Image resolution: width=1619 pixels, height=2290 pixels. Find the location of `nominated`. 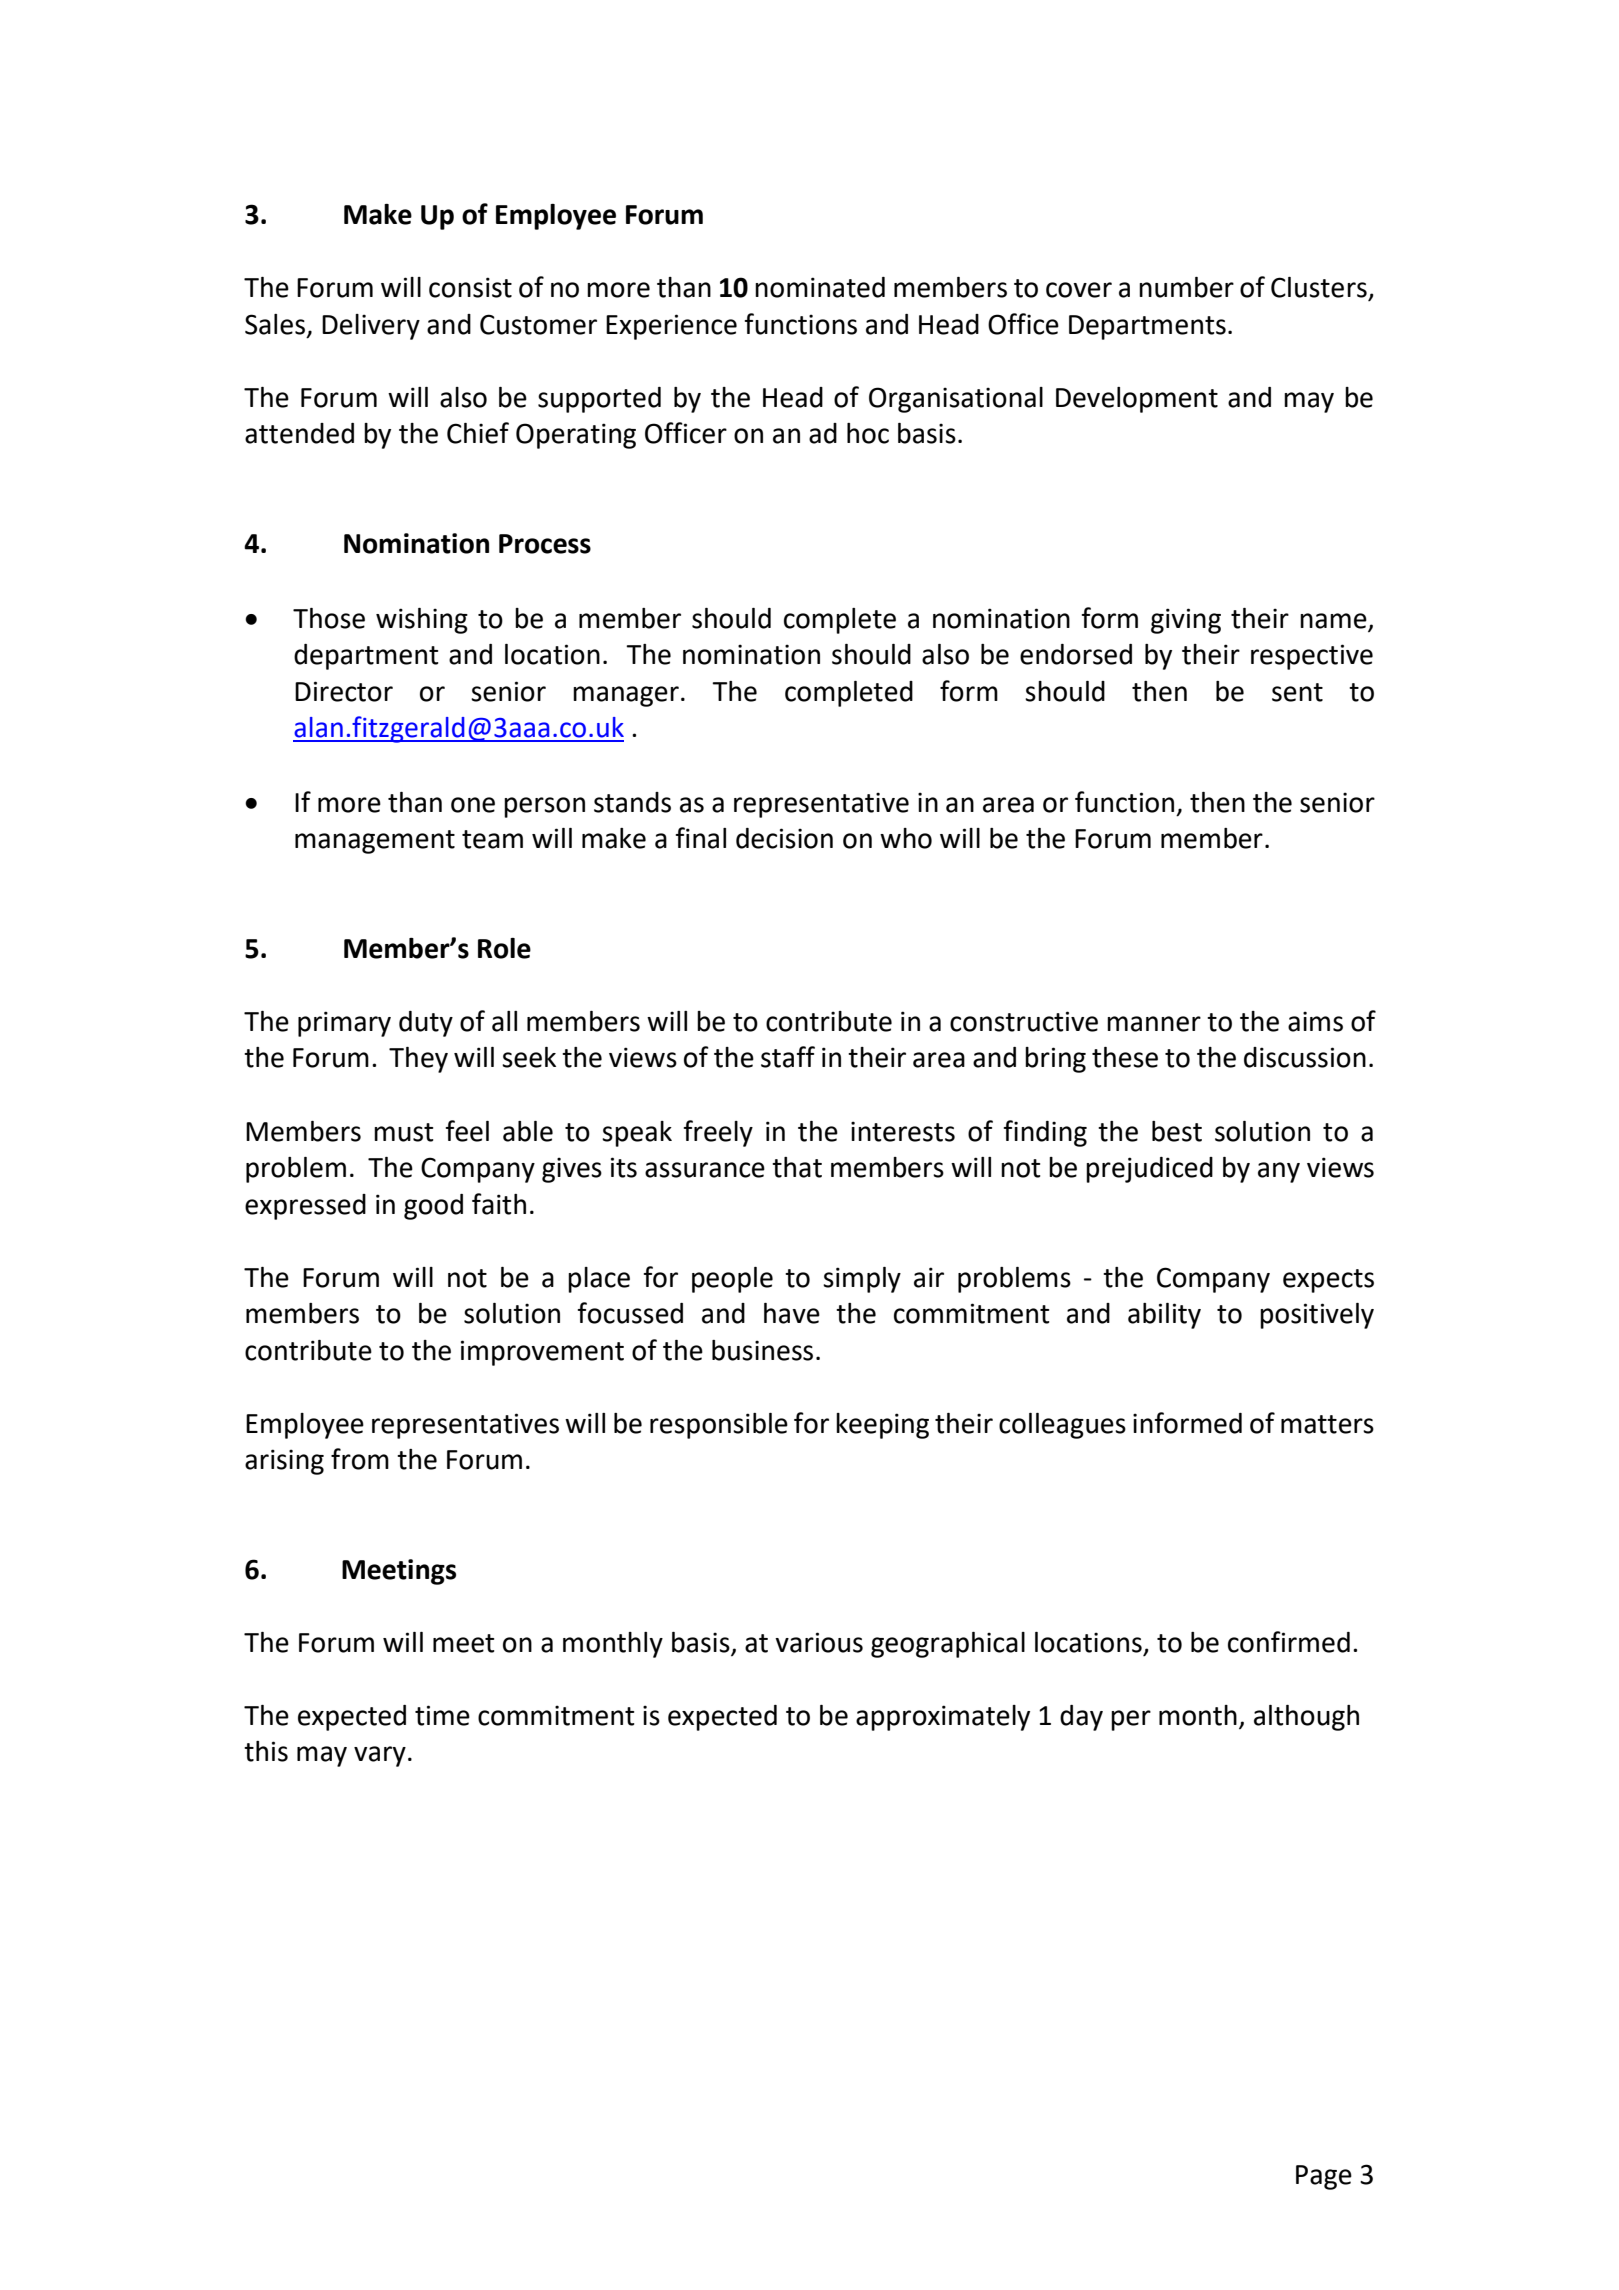

nominated is located at coordinates (820, 287).
